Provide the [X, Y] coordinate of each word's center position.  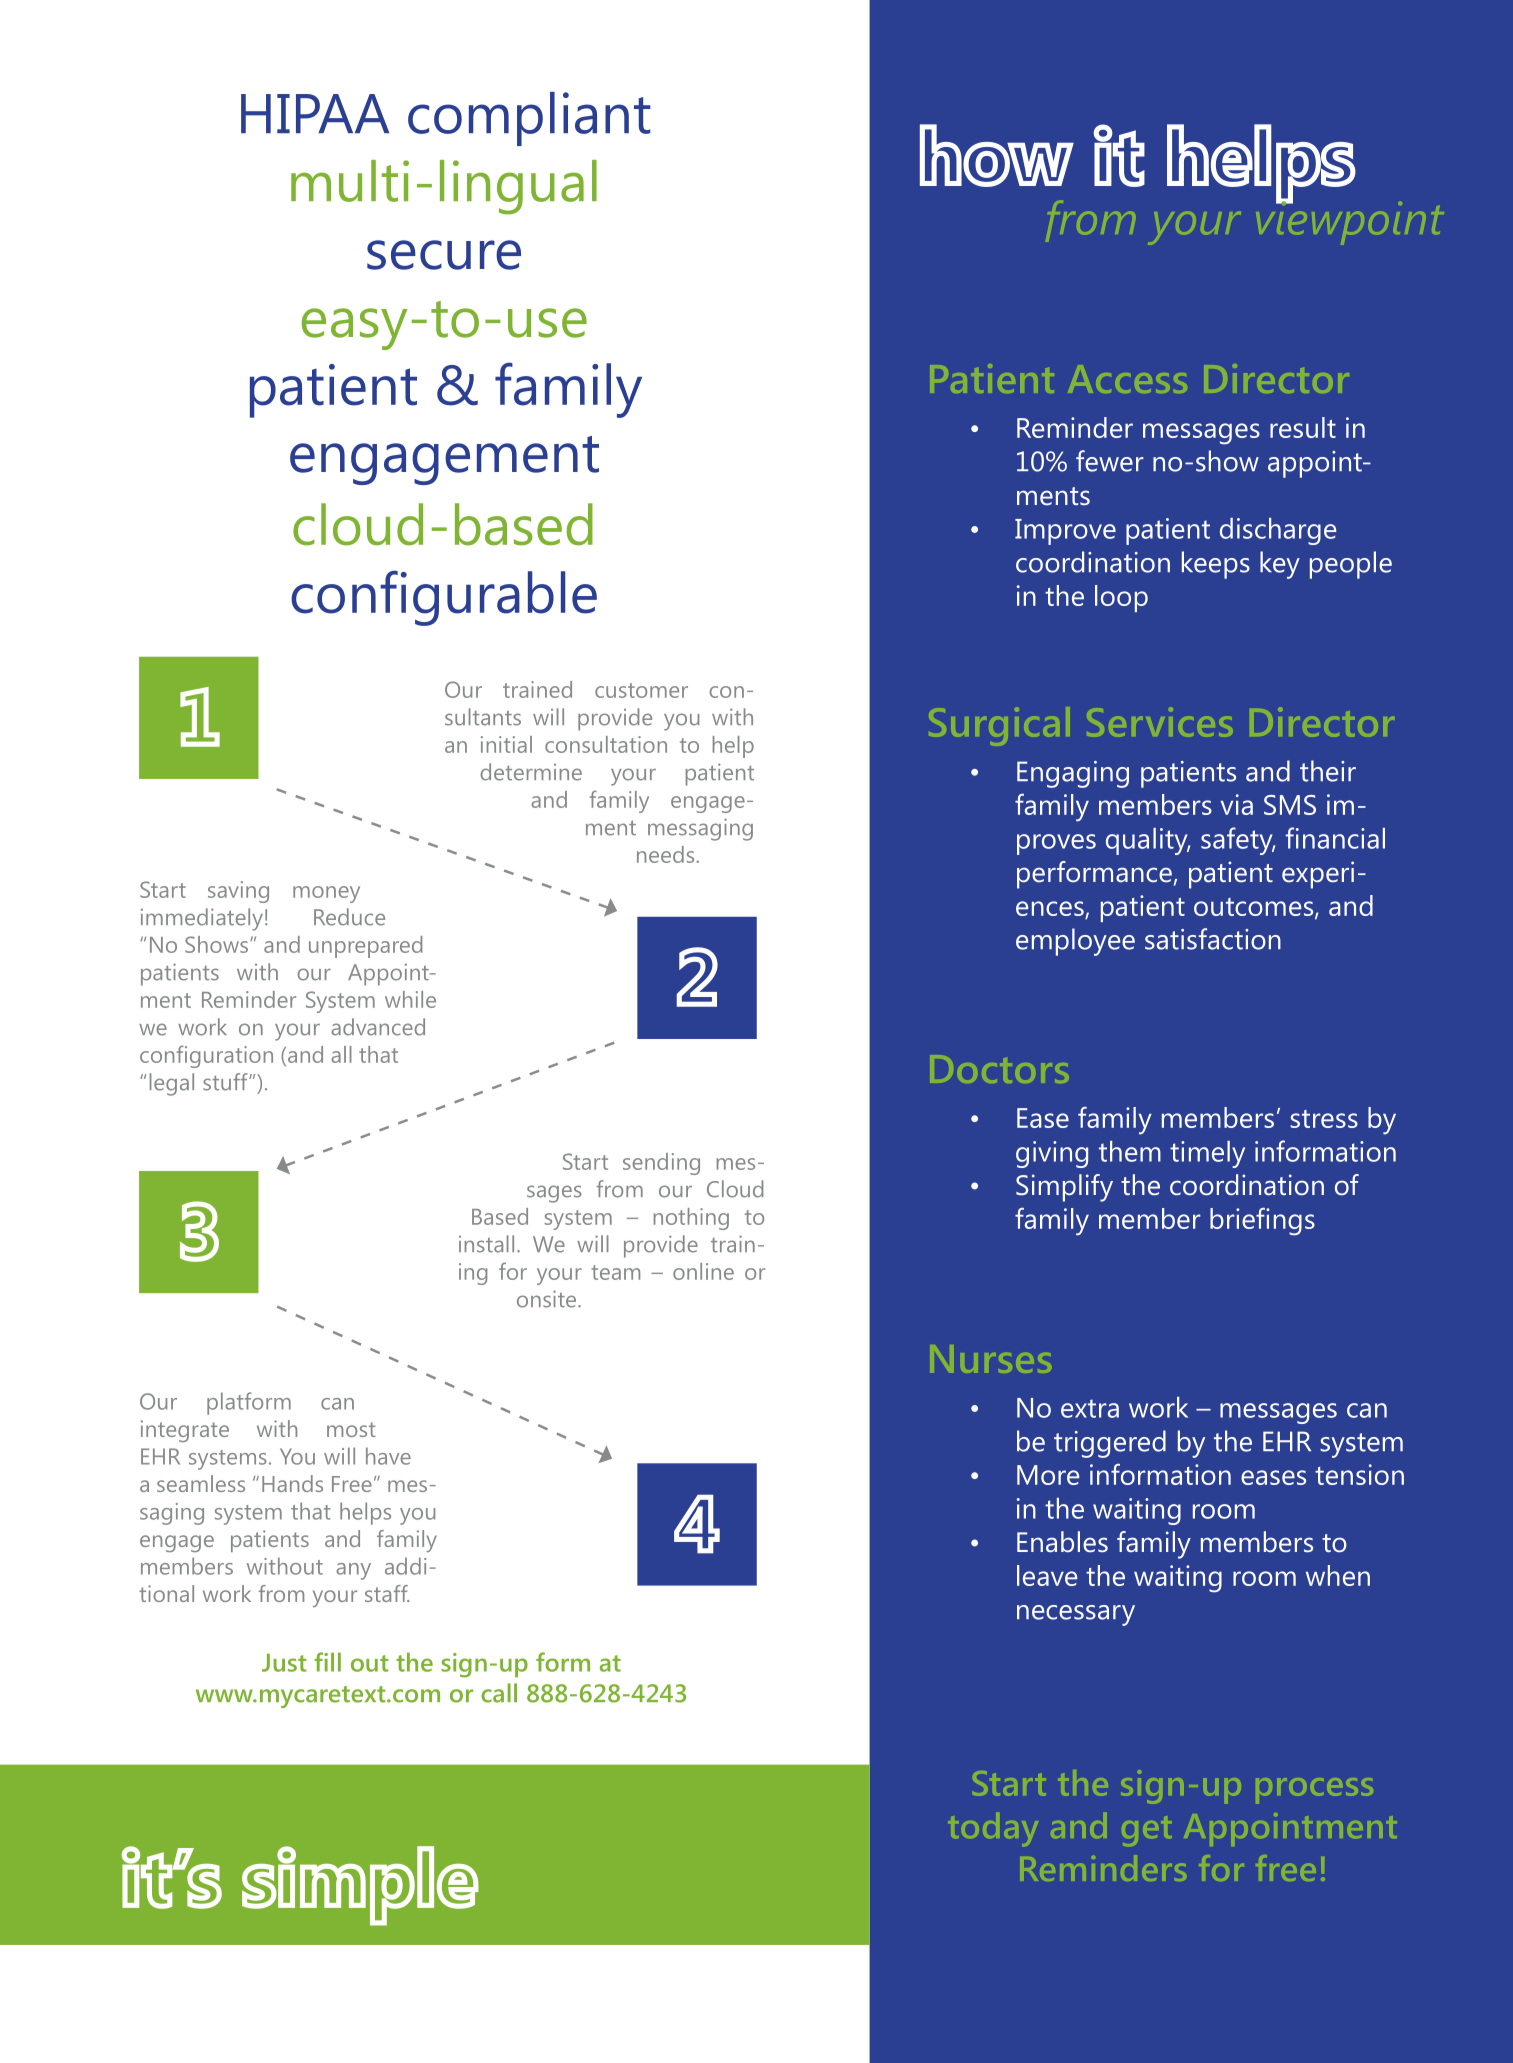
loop [1121, 598]
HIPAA [315, 113]
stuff [226, 1082]
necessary [1076, 1615]
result [1303, 427]
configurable [444, 598]
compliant [529, 119]
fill [327, 1662]
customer [641, 690]
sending [661, 1164]
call [499, 1693]
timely [1207, 1154]
